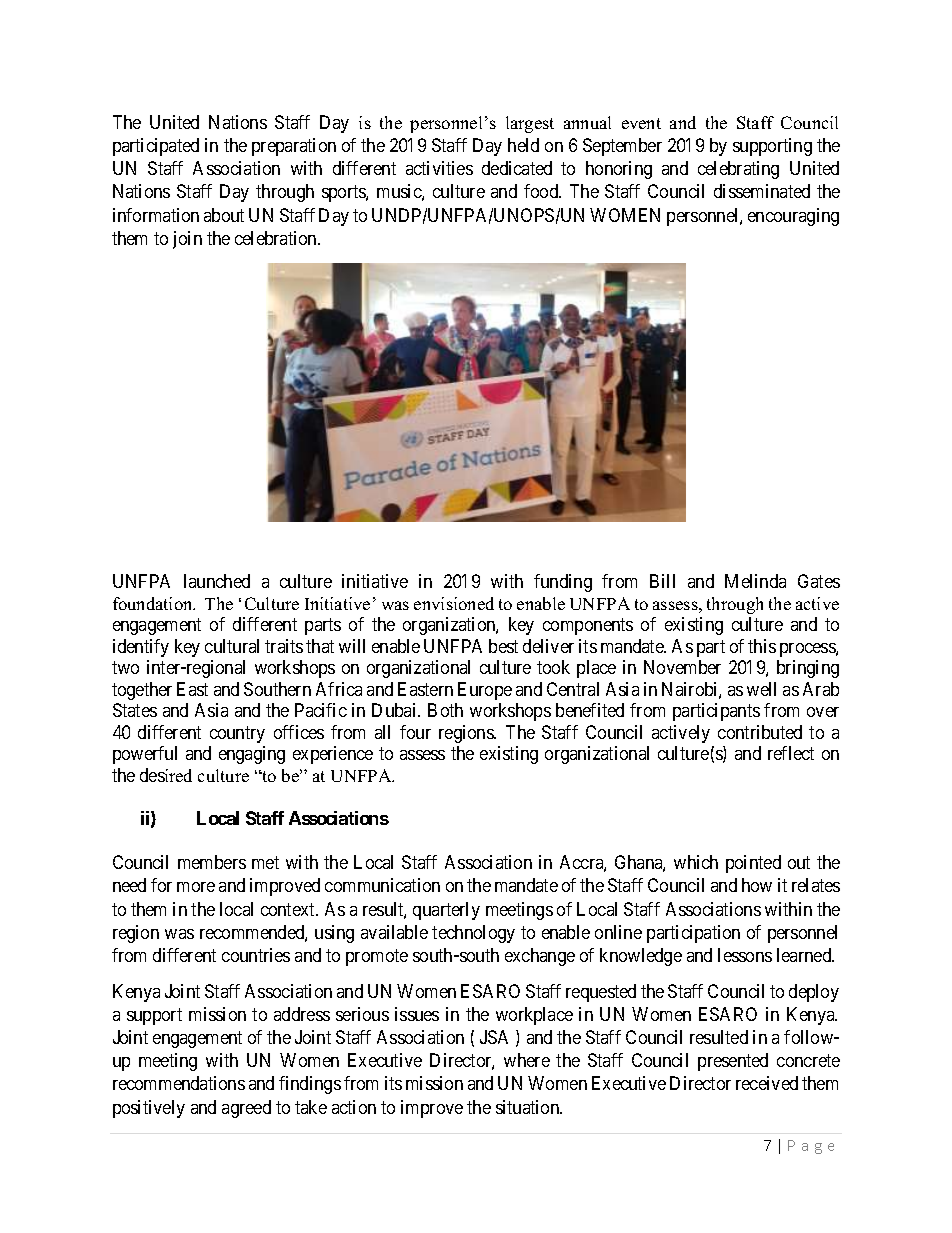  What do you see at coordinates (527, 1060) in the document?
I see `where` at bounding box center [527, 1060].
